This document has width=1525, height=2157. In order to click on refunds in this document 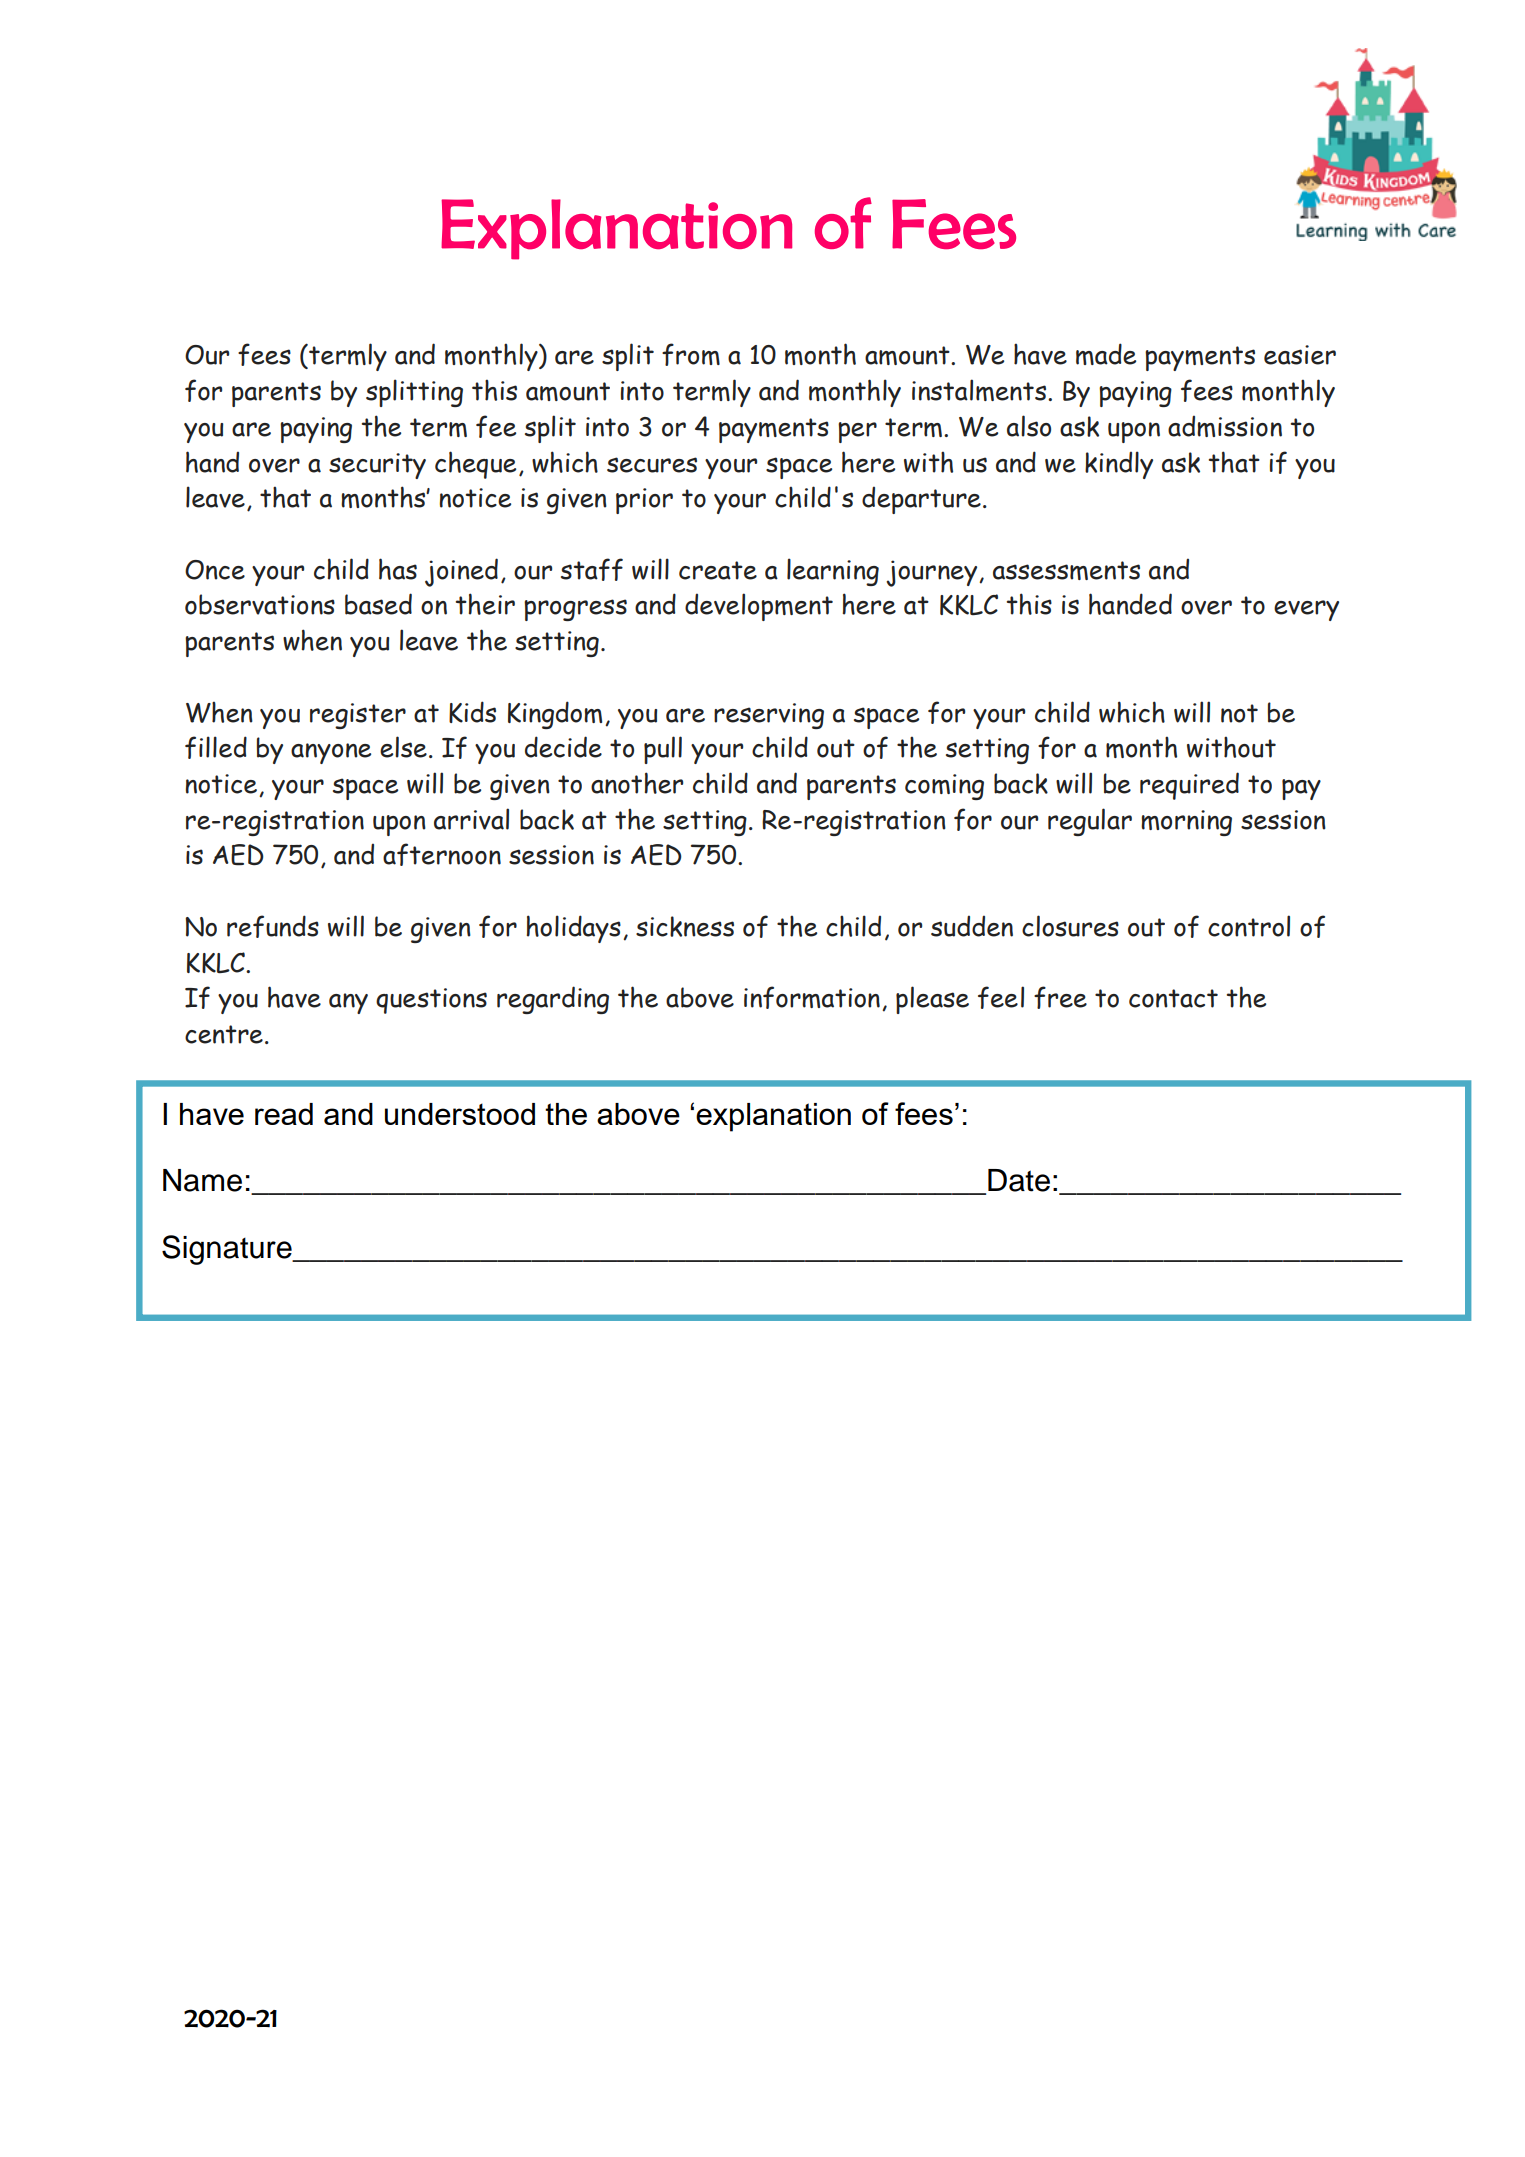, I will do `click(273, 926)`.
